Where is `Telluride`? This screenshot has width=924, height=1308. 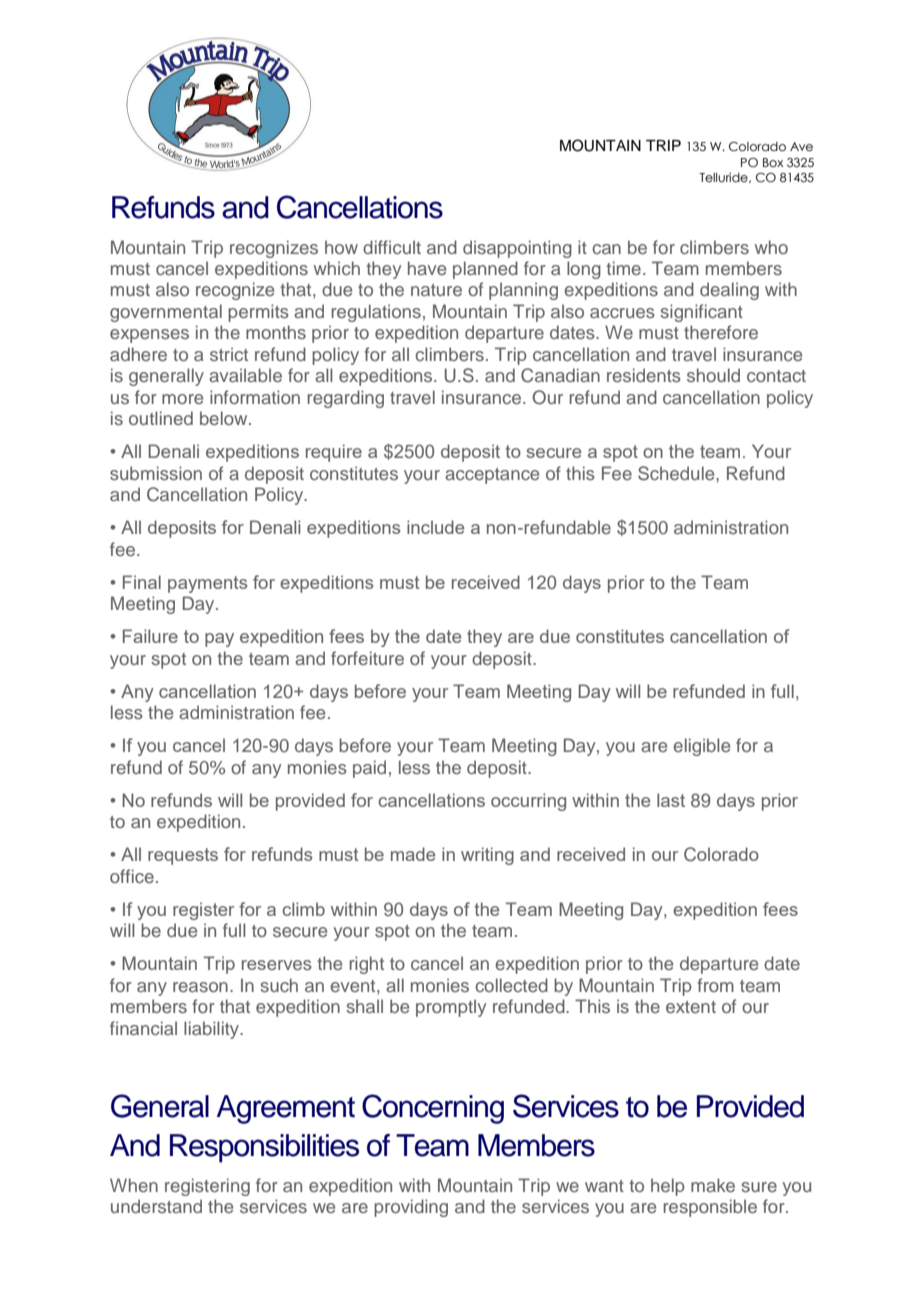 Telluride is located at coordinates (725, 177).
